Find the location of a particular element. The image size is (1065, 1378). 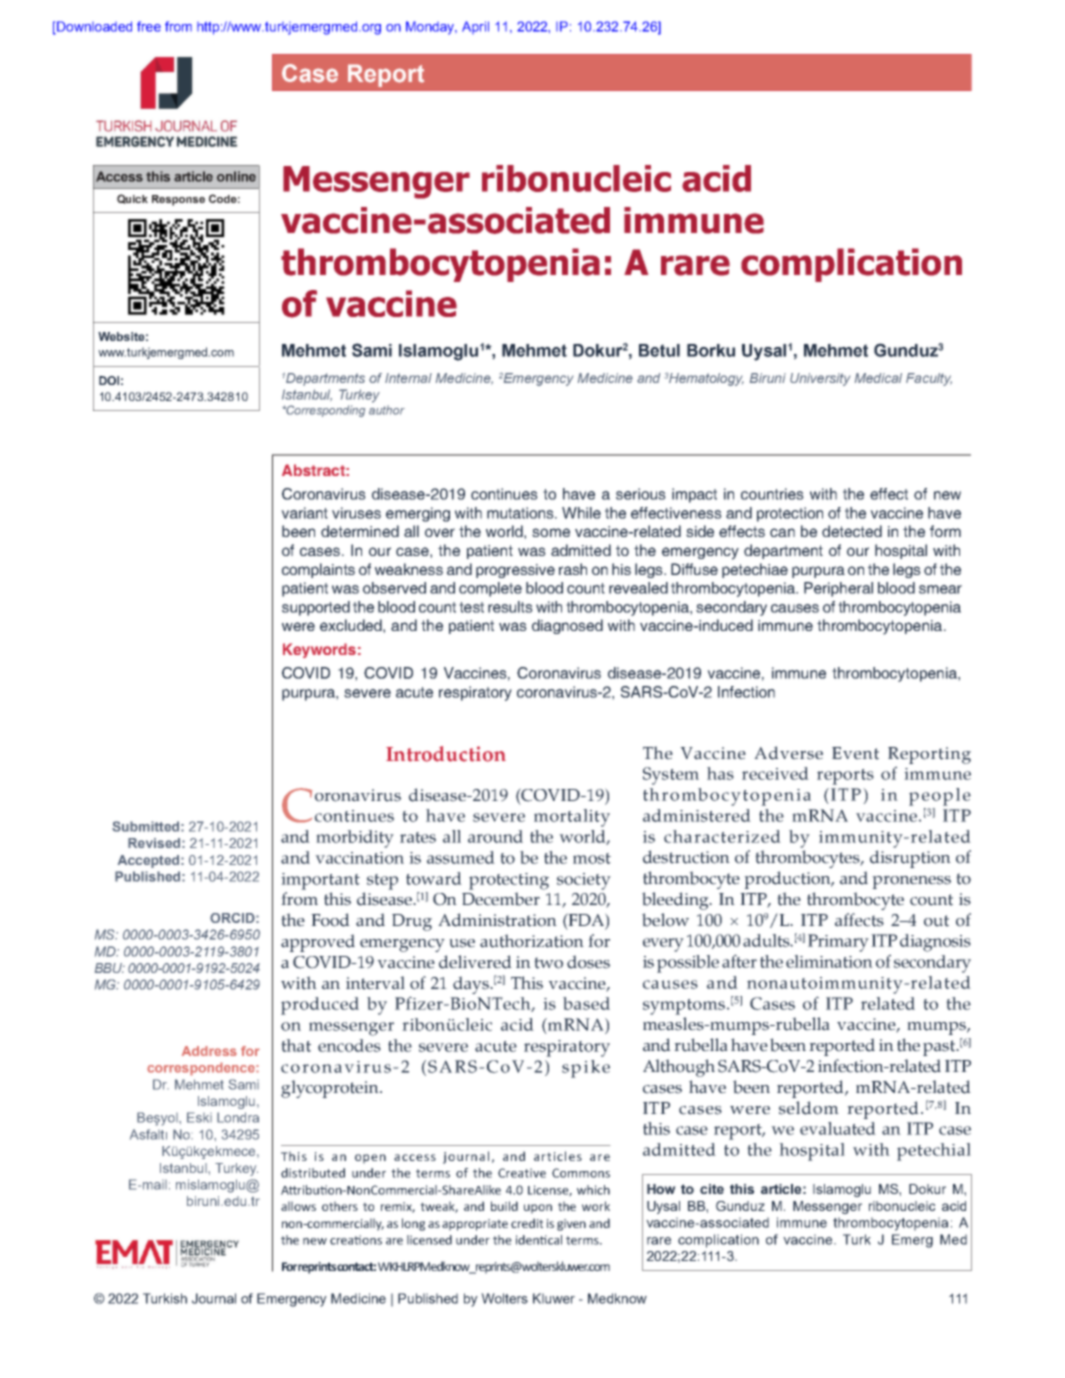

disruption is located at coordinates (910, 859).
